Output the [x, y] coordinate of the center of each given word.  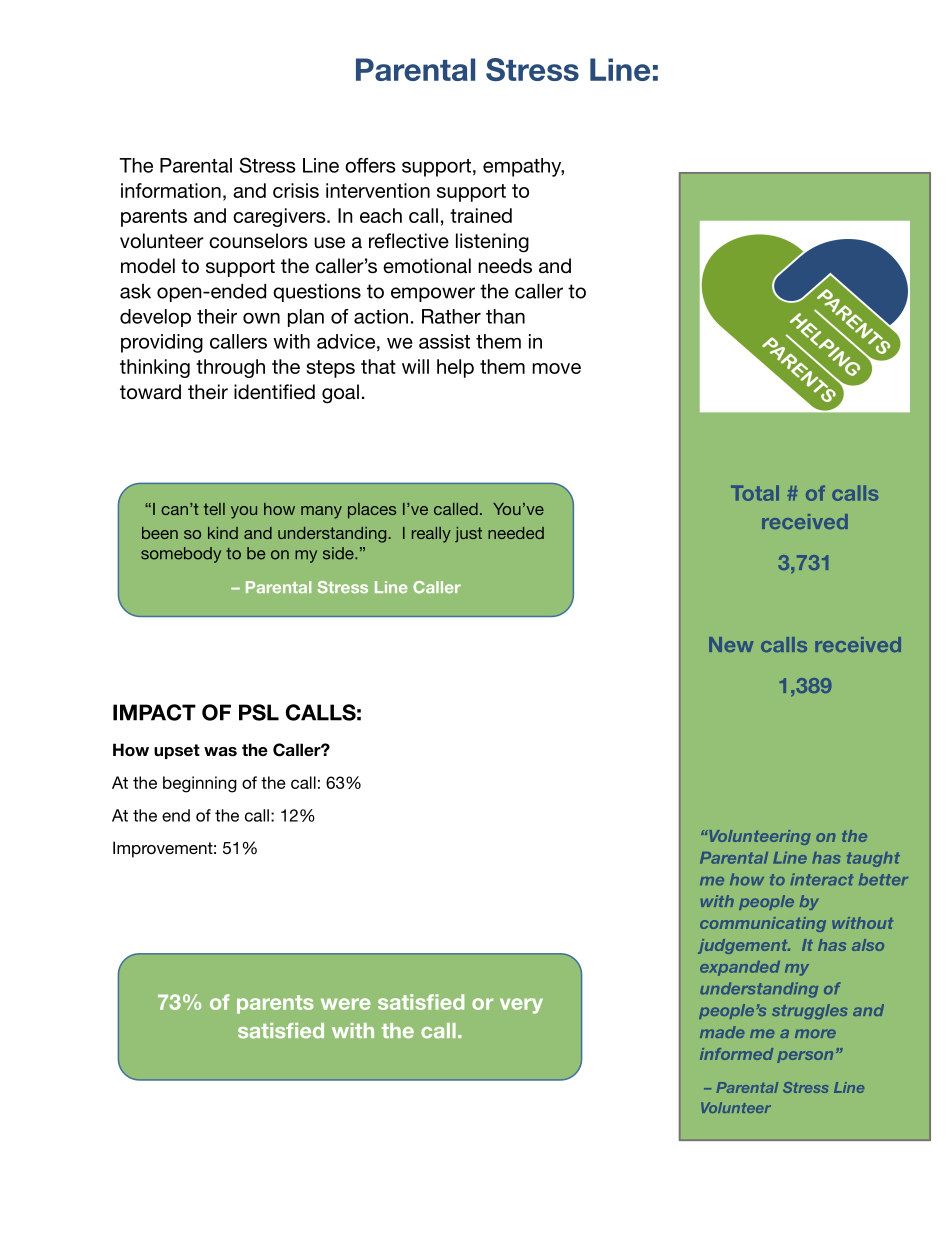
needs [505, 266]
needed [516, 533]
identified [274, 392]
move [556, 368]
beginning [200, 784]
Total [755, 493]
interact [822, 879]
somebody [181, 555]
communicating [763, 924]
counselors [258, 241]
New [731, 644]
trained [481, 215]
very [521, 1006]
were [346, 1004]
